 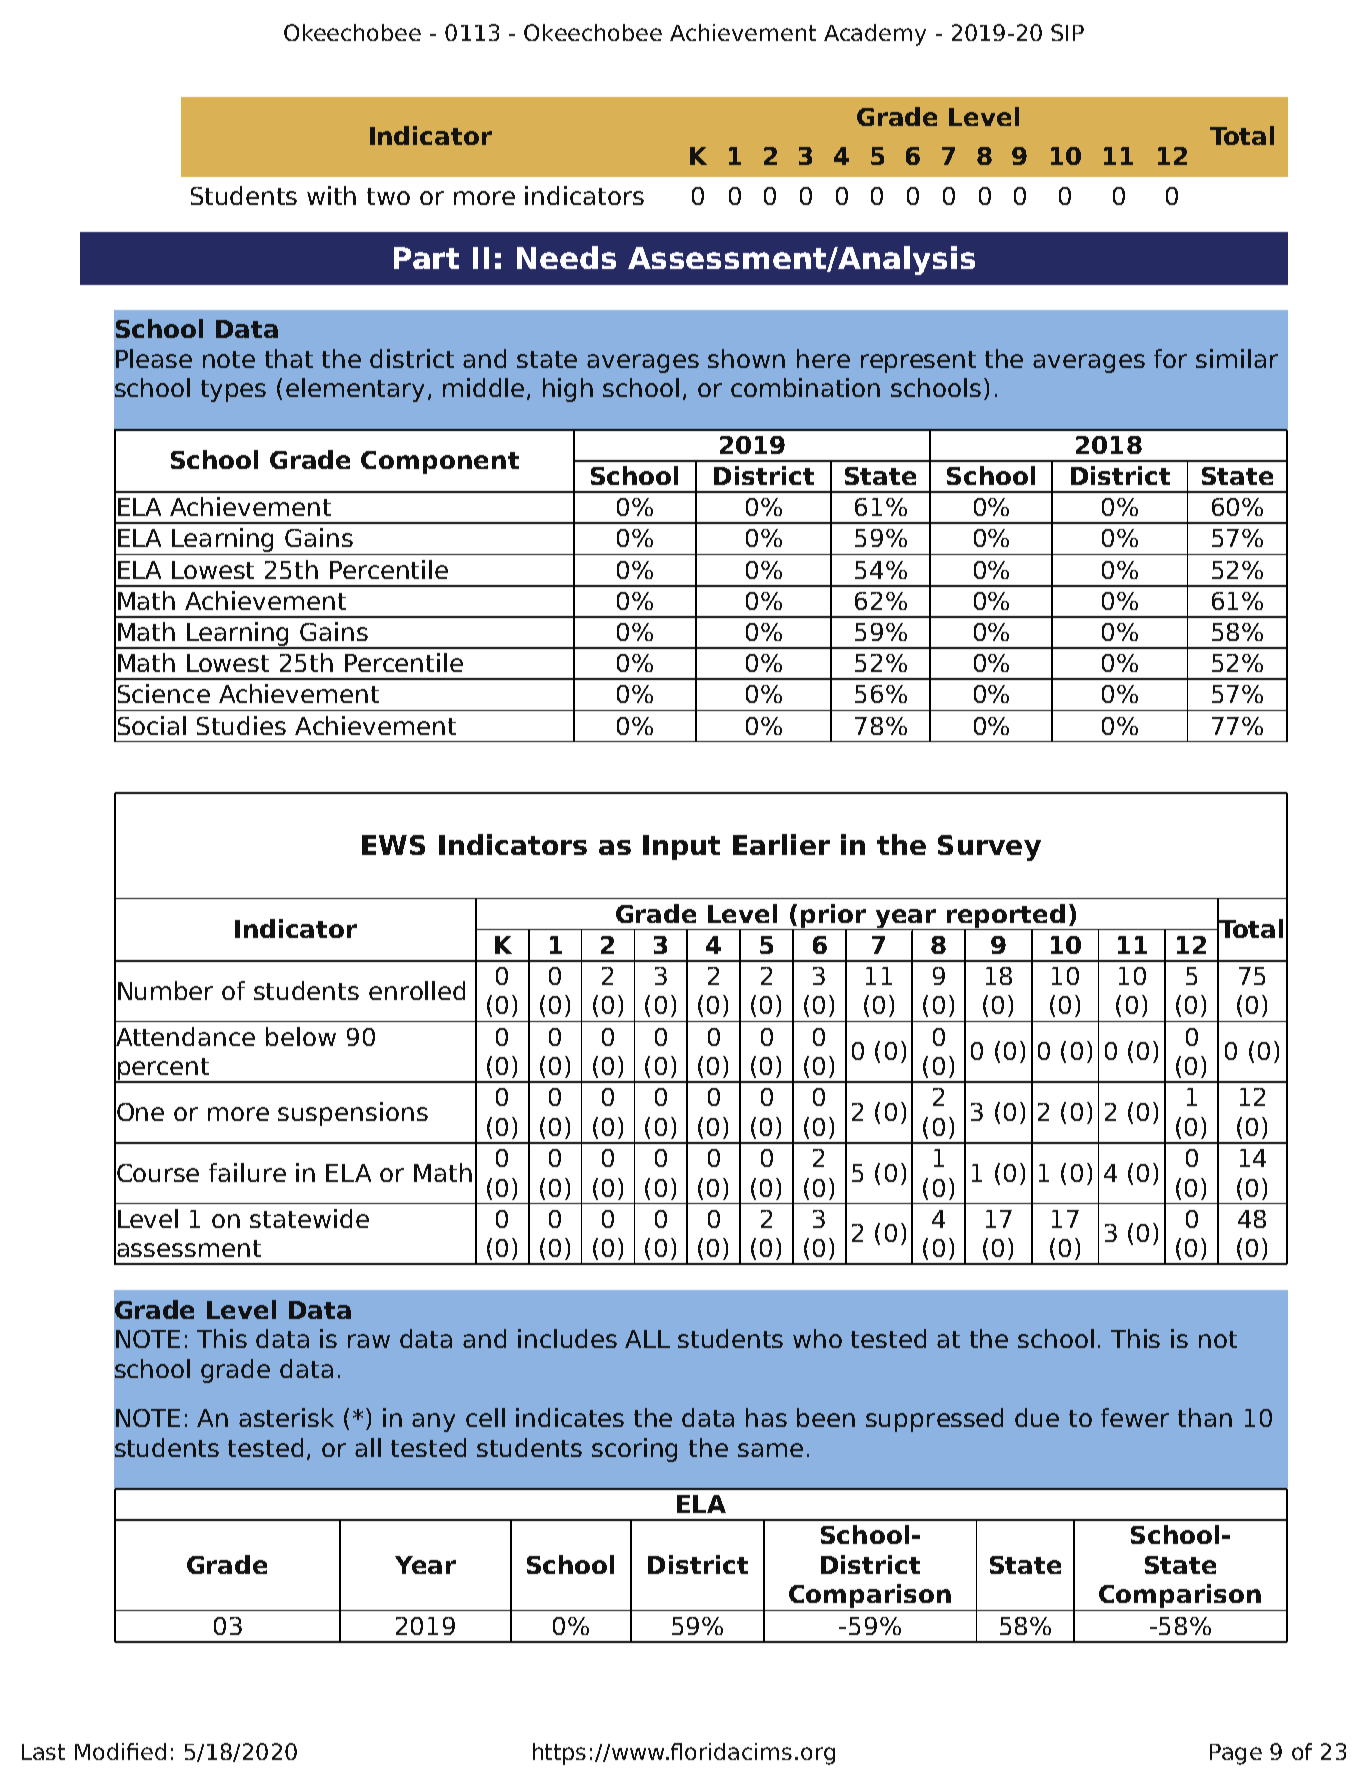 I want to click on failure, so click(x=247, y=1172).
